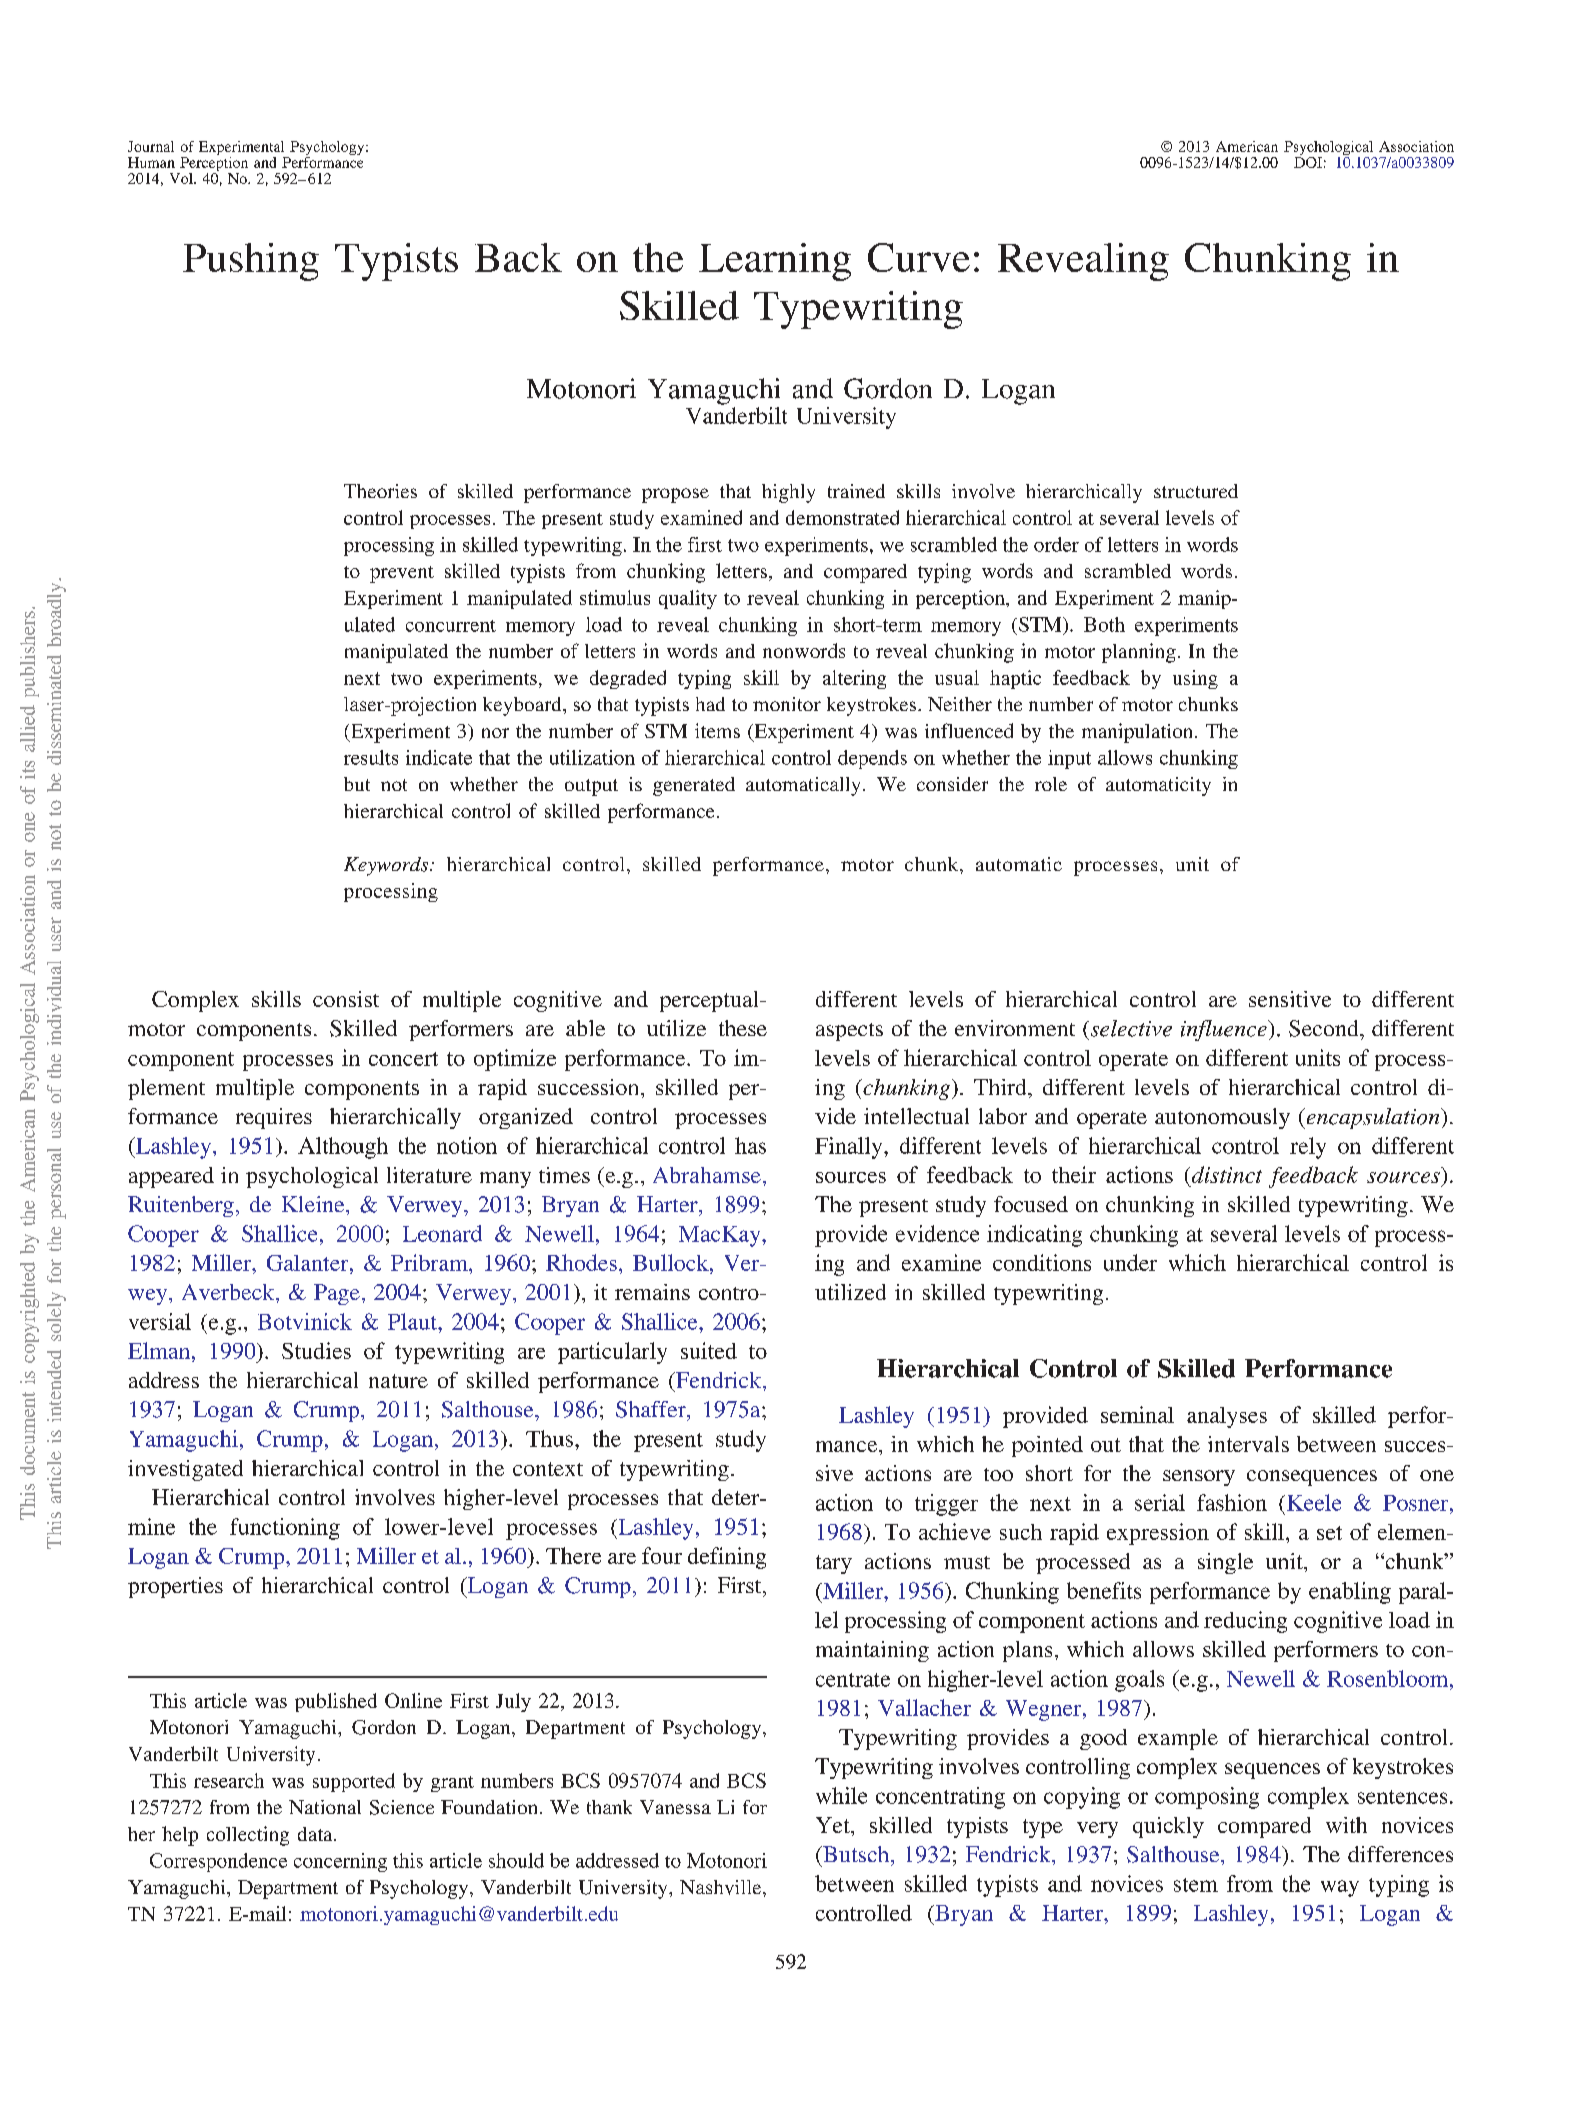 Image resolution: width=1582 pixels, height=2110 pixels. Describe the element at coordinates (316, 1350) in the document. I see `Studies` at that location.
